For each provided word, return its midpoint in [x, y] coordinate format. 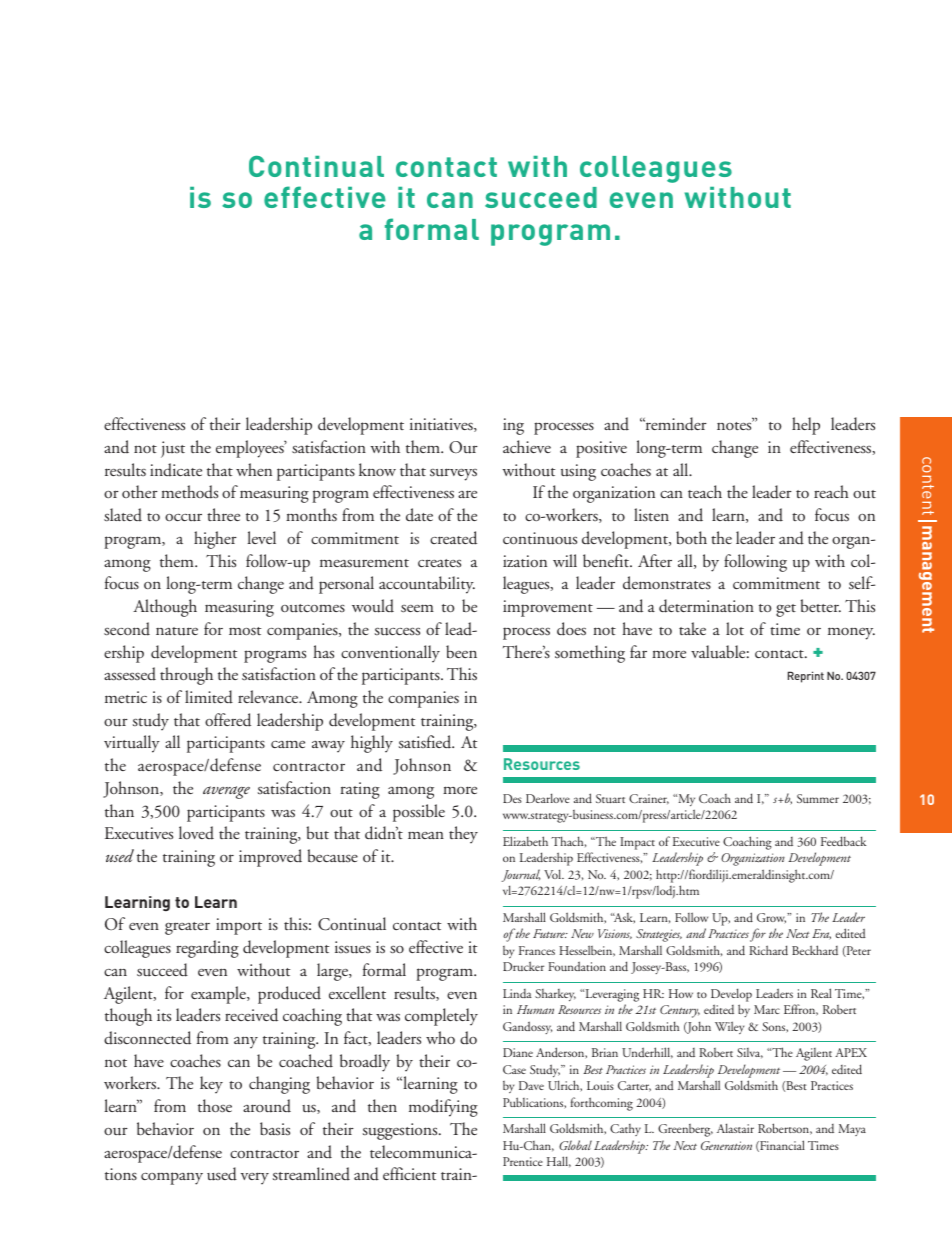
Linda [517, 993]
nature [177, 631]
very [255, 1178]
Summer [818, 798]
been [461, 651]
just [173, 449]
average [226, 792]
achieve [527, 446]
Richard [768, 950]
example [219, 995]
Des [512, 798]
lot [735, 628]
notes [735, 425]
